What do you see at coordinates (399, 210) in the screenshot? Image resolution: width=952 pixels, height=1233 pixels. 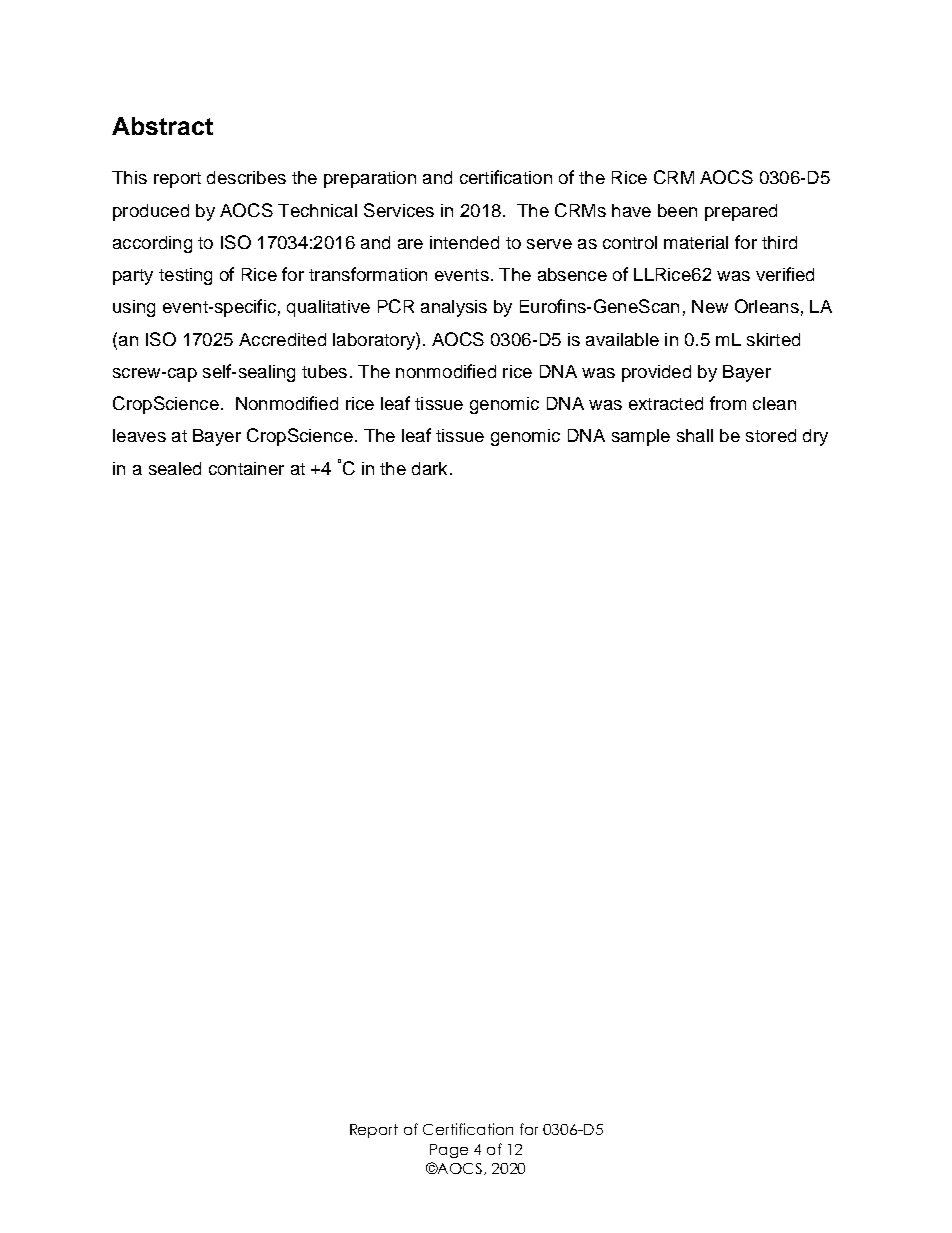 I see `Services` at bounding box center [399, 210].
